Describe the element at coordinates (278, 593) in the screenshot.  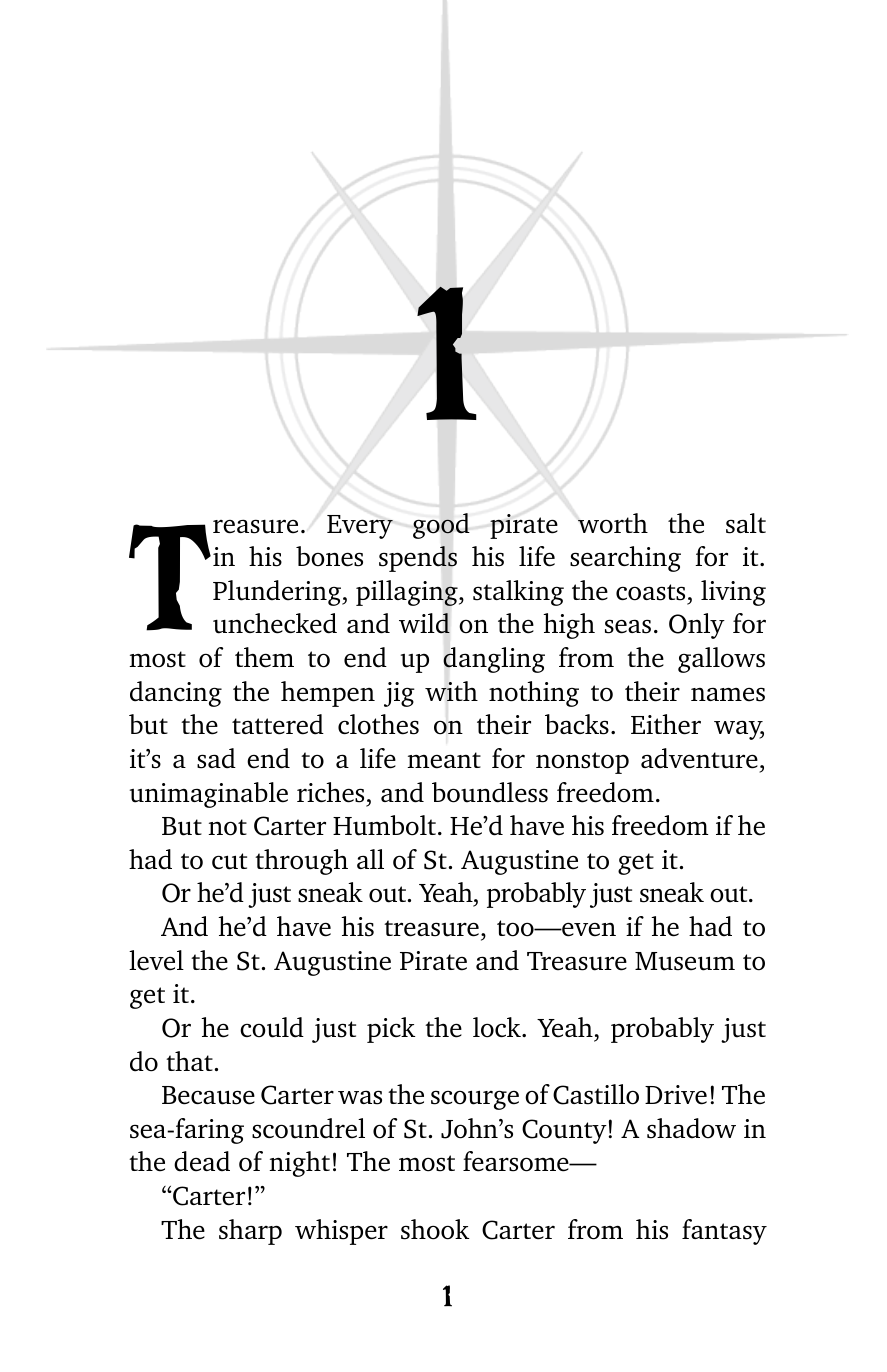
I see `Plundering` at that location.
